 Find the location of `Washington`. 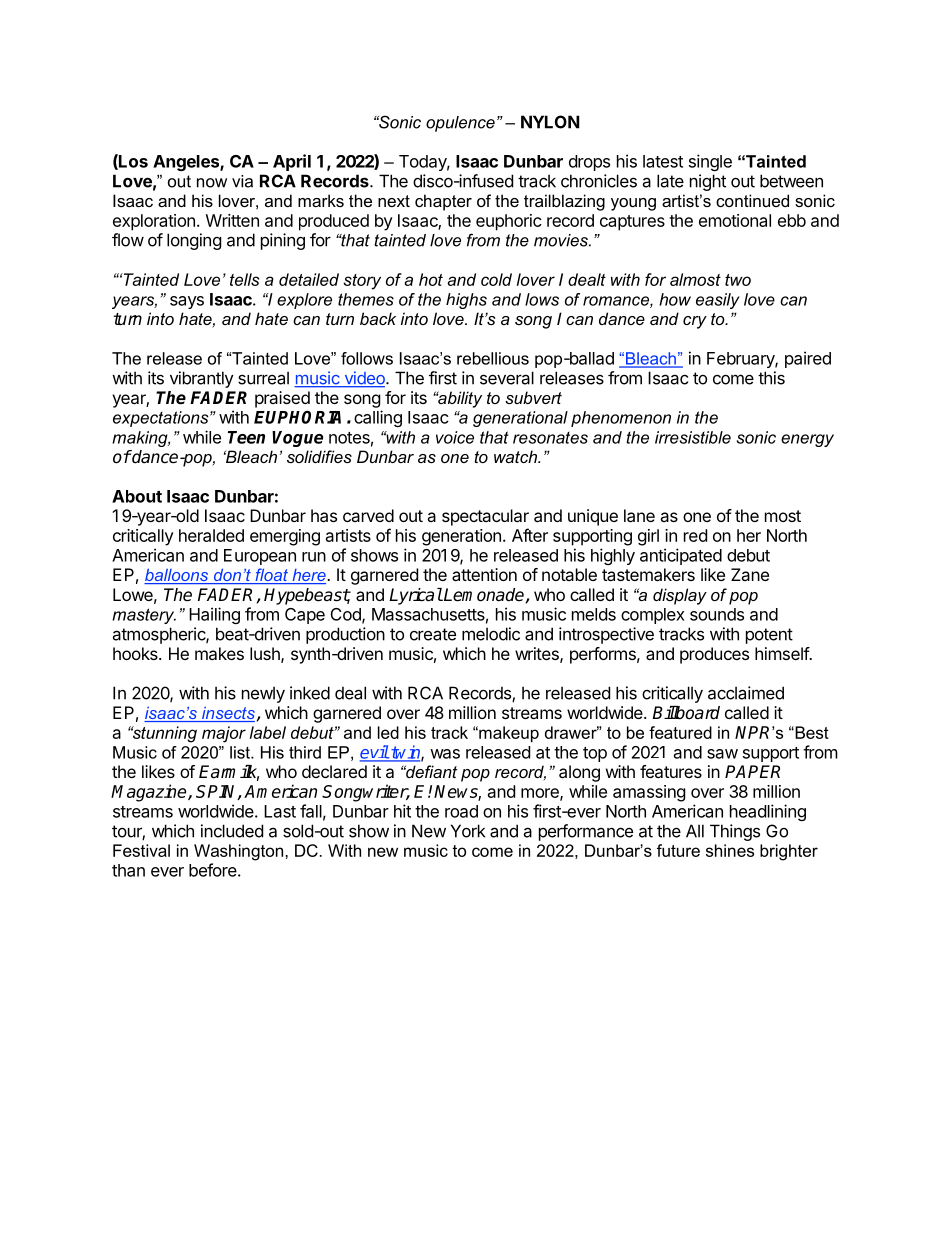

Washington is located at coordinates (240, 852).
